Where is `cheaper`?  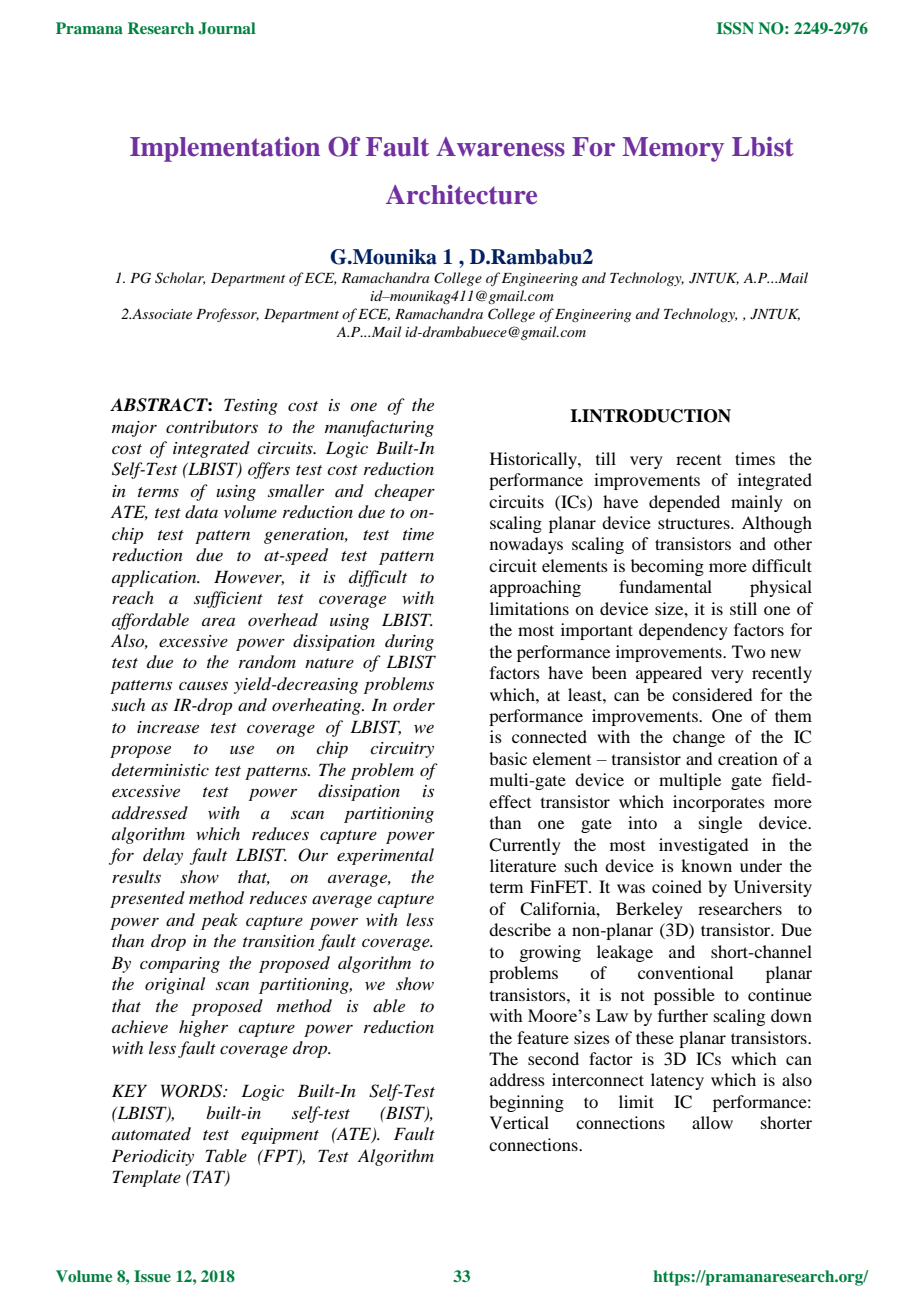 cheaper is located at coordinates (404, 492).
